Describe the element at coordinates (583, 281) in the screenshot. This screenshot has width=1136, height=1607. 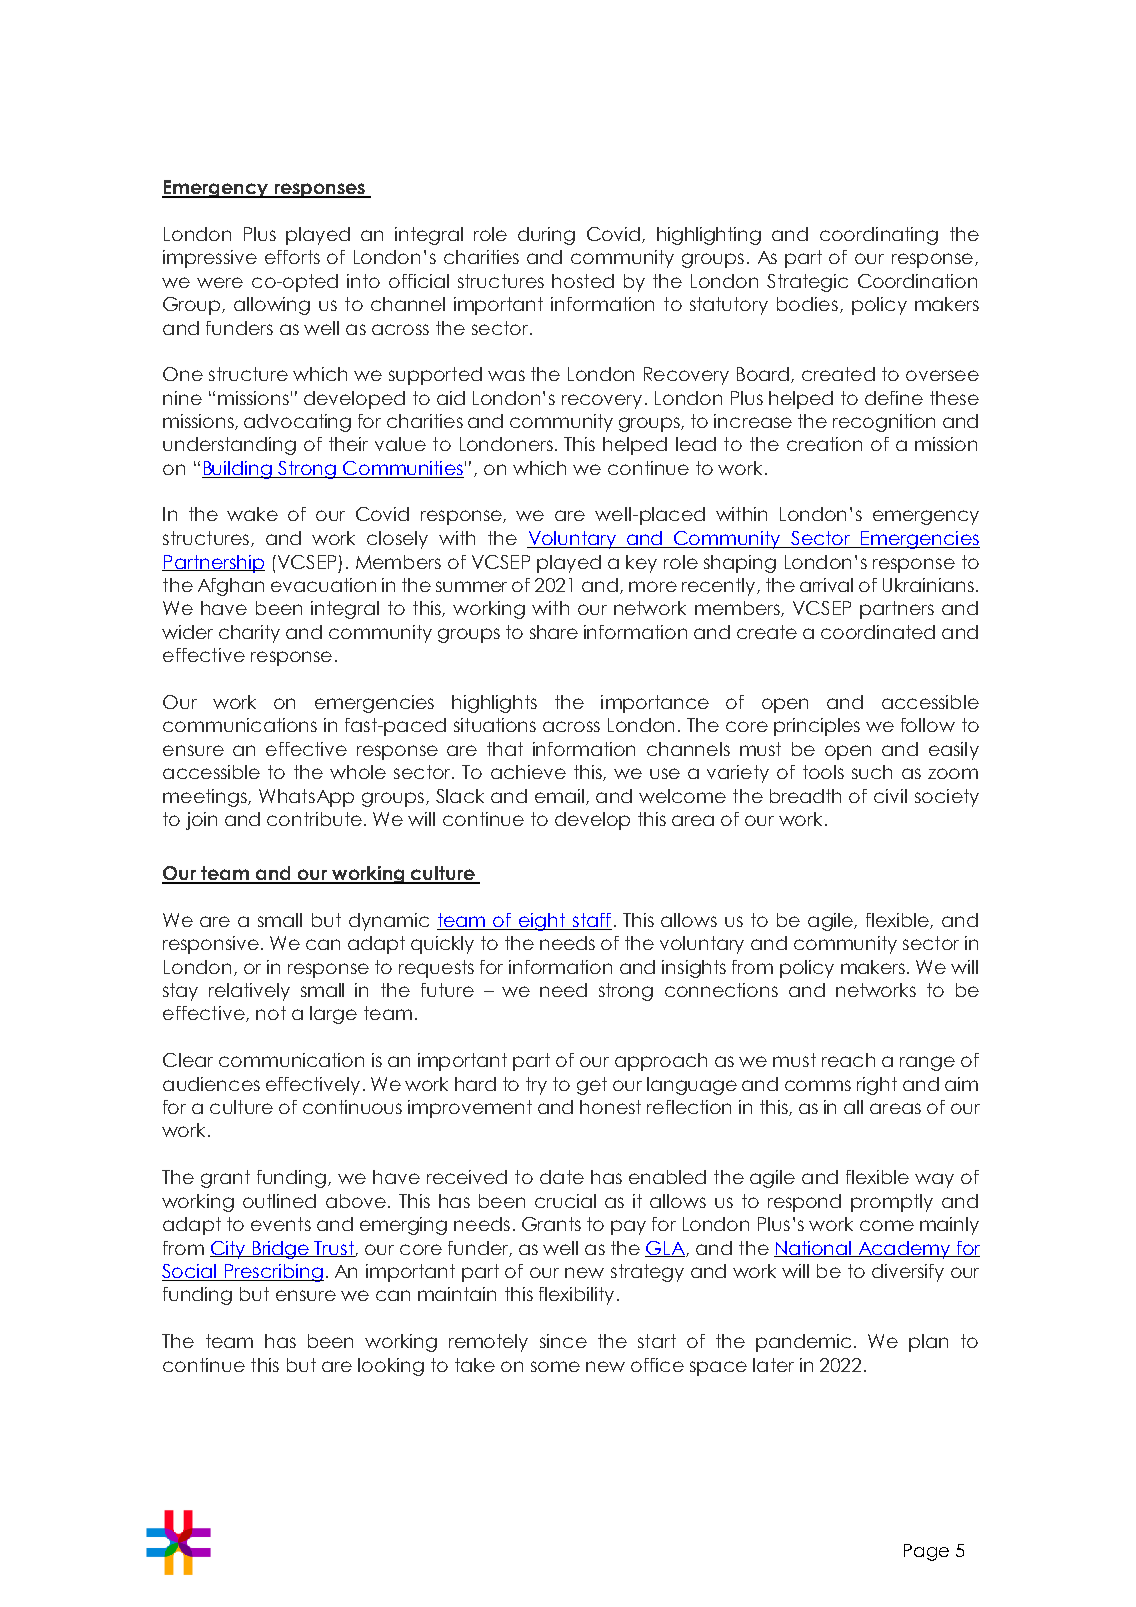
I see `hosted` at that location.
